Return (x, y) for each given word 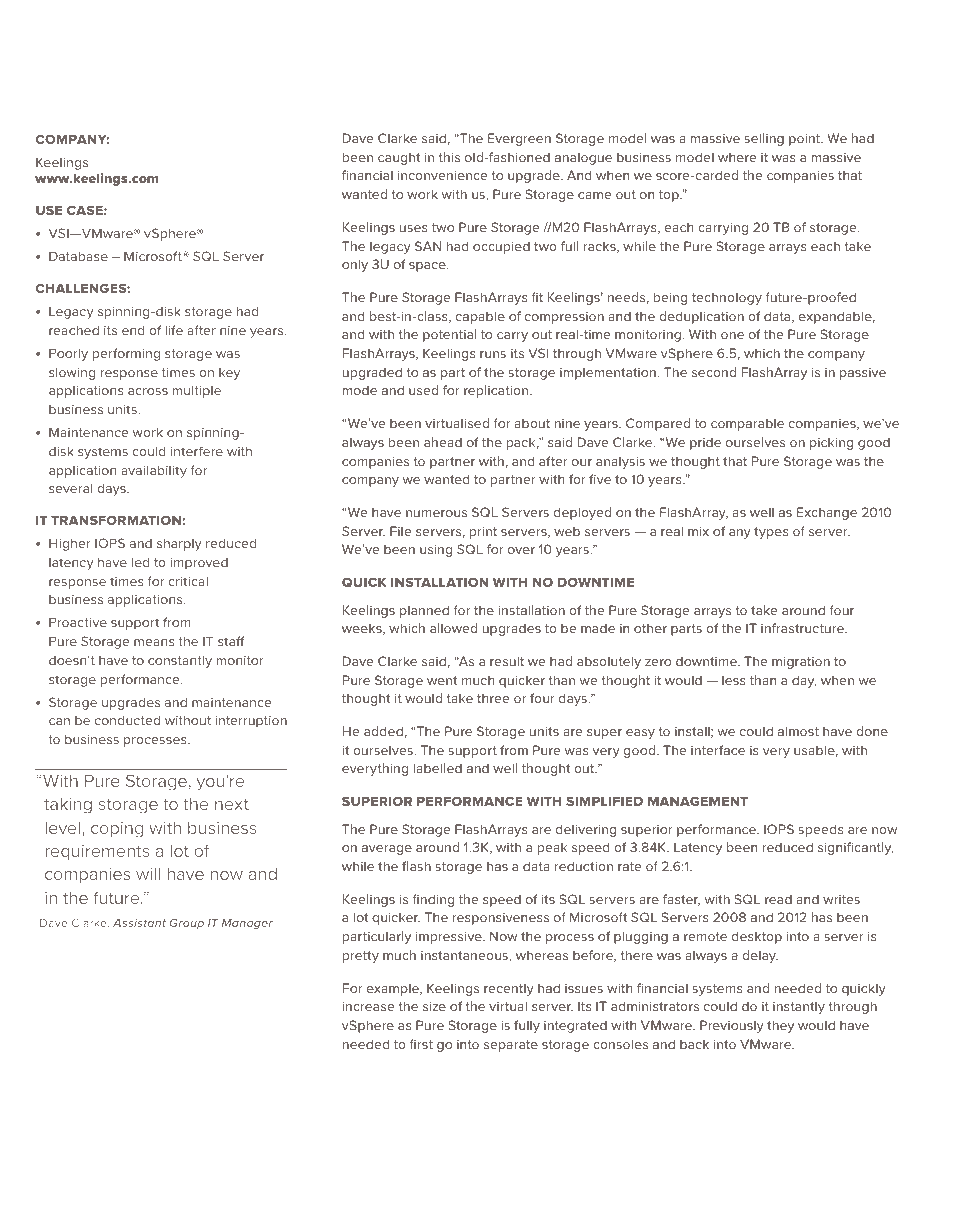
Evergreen (519, 139)
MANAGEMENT (698, 801)
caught (399, 158)
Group (187, 923)
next (232, 804)
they (780, 1026)
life (174, 330)
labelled (438, 768)
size (434, 1006)
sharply (179, 544)
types (771, 533)
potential (449, 335)
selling (764, 139)
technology (727, 298)
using (436, 551)
